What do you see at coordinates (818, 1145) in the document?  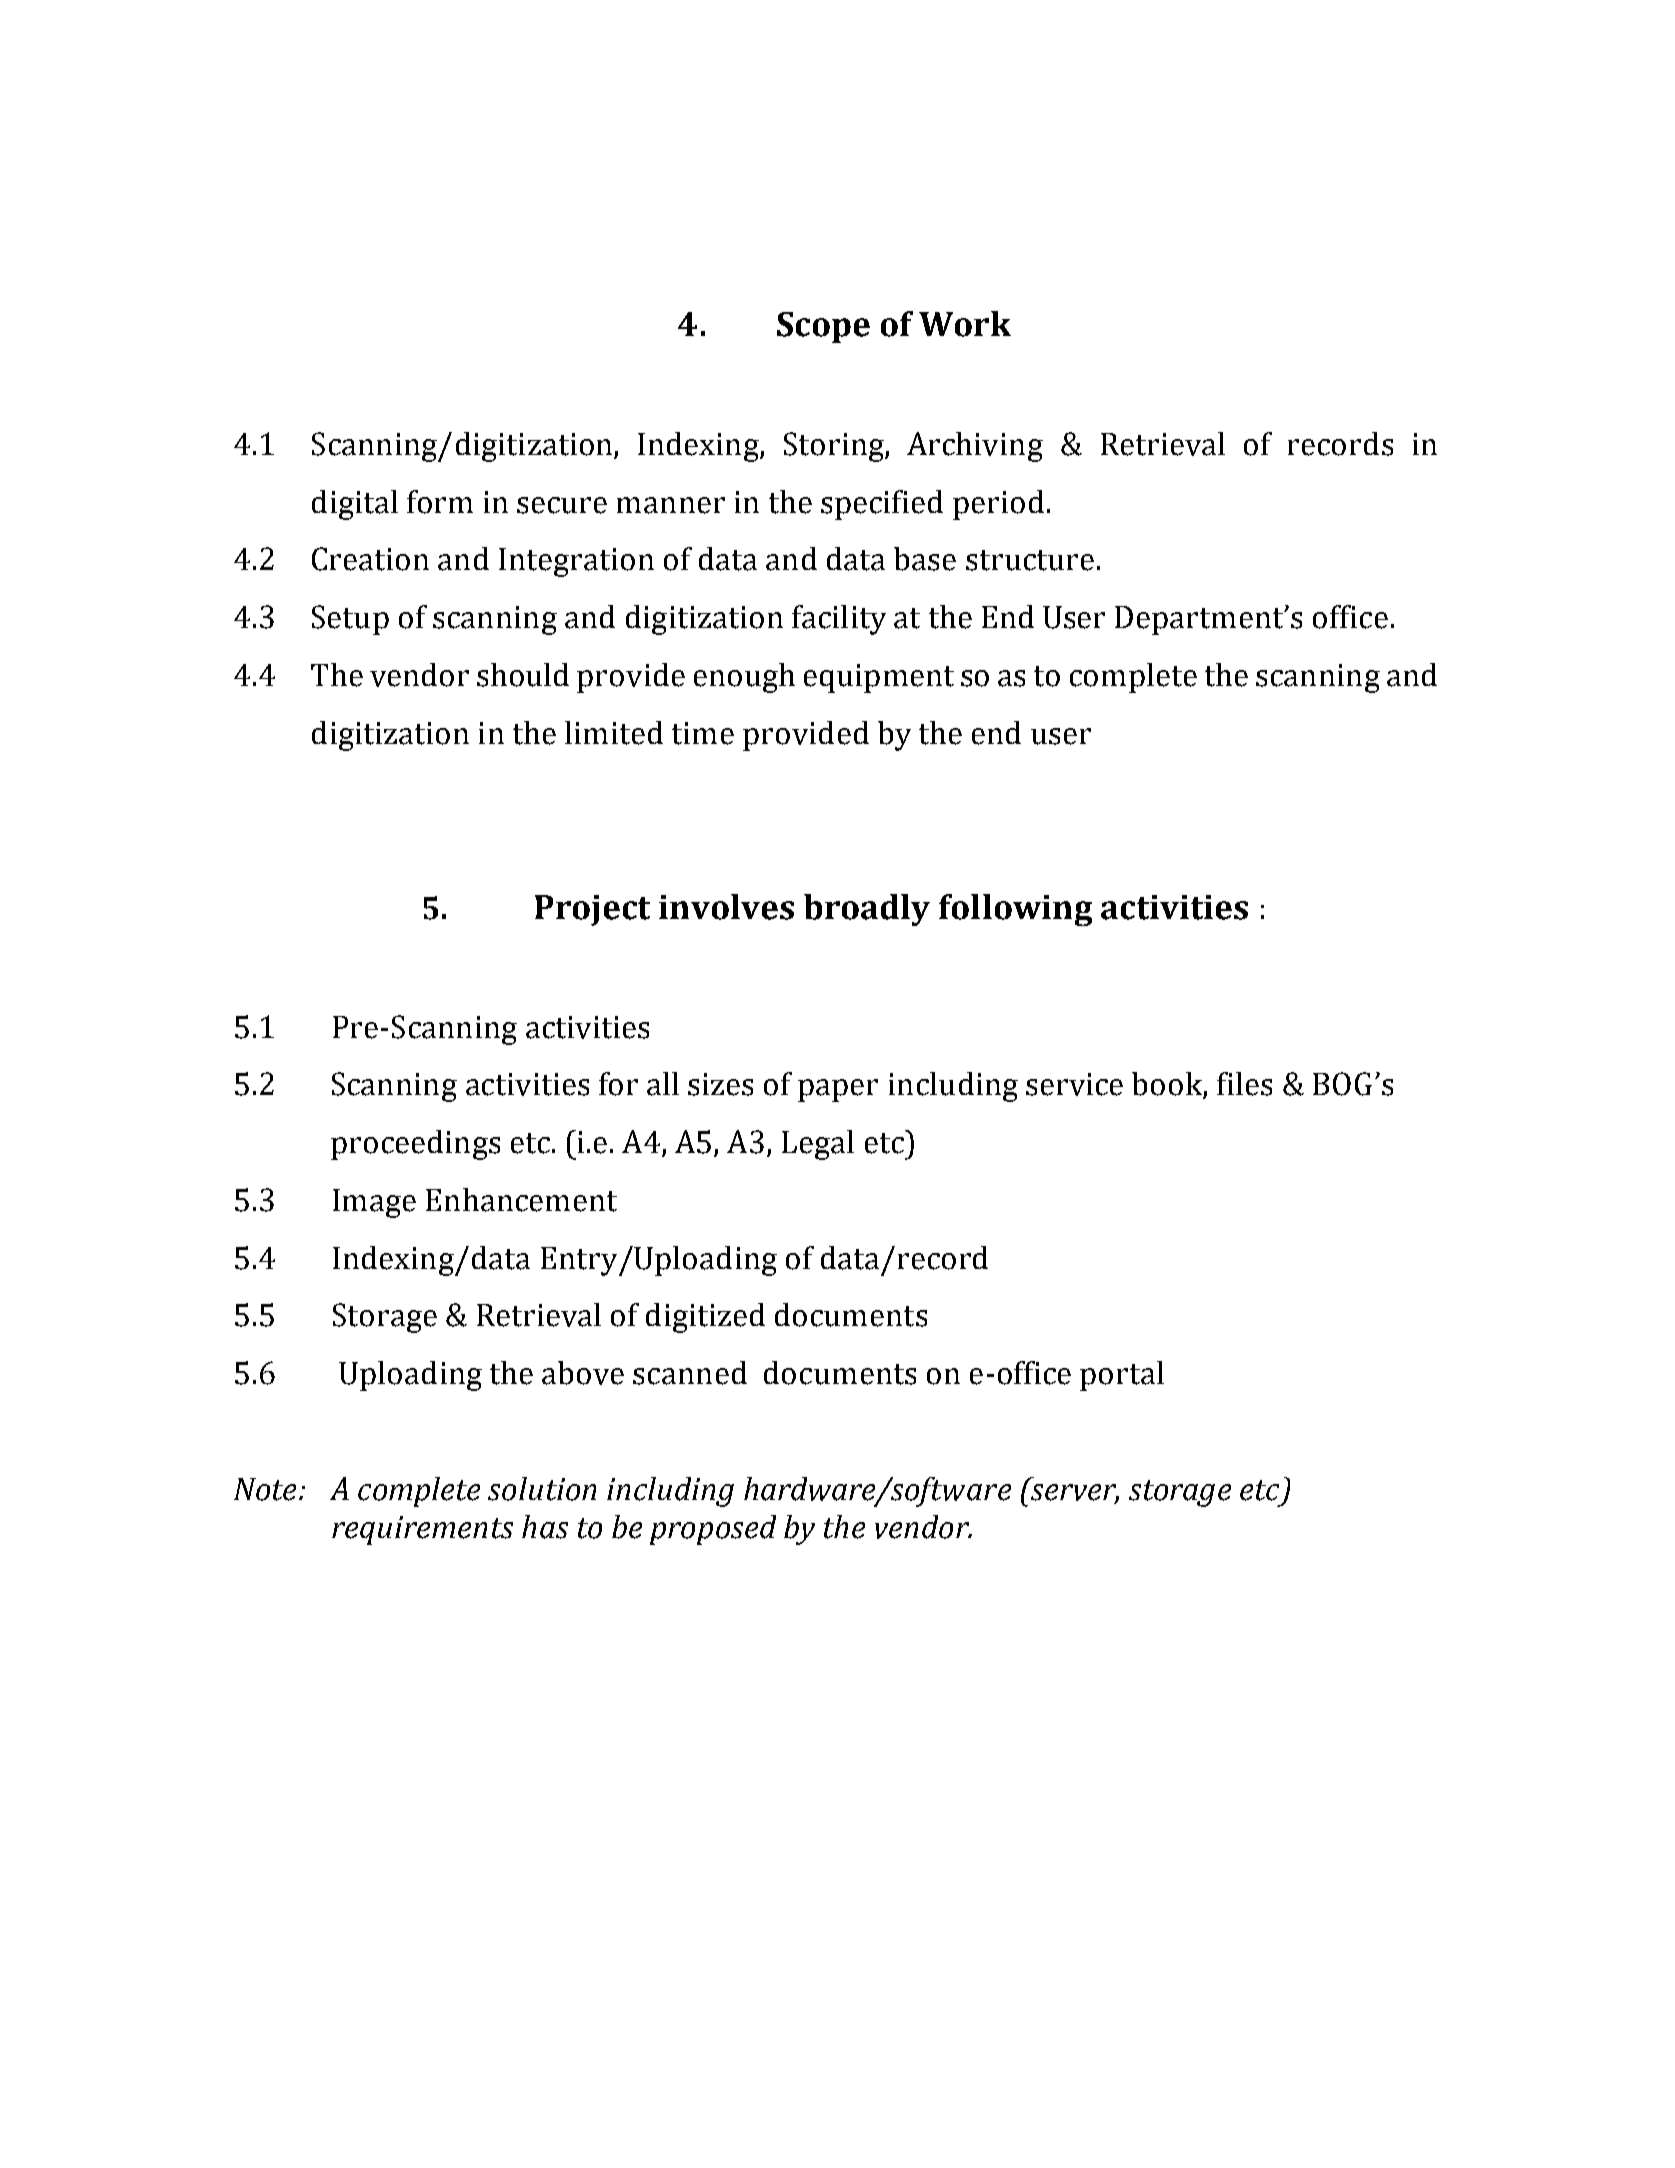 I see `Legal` at bounding box center [818, 1145].
